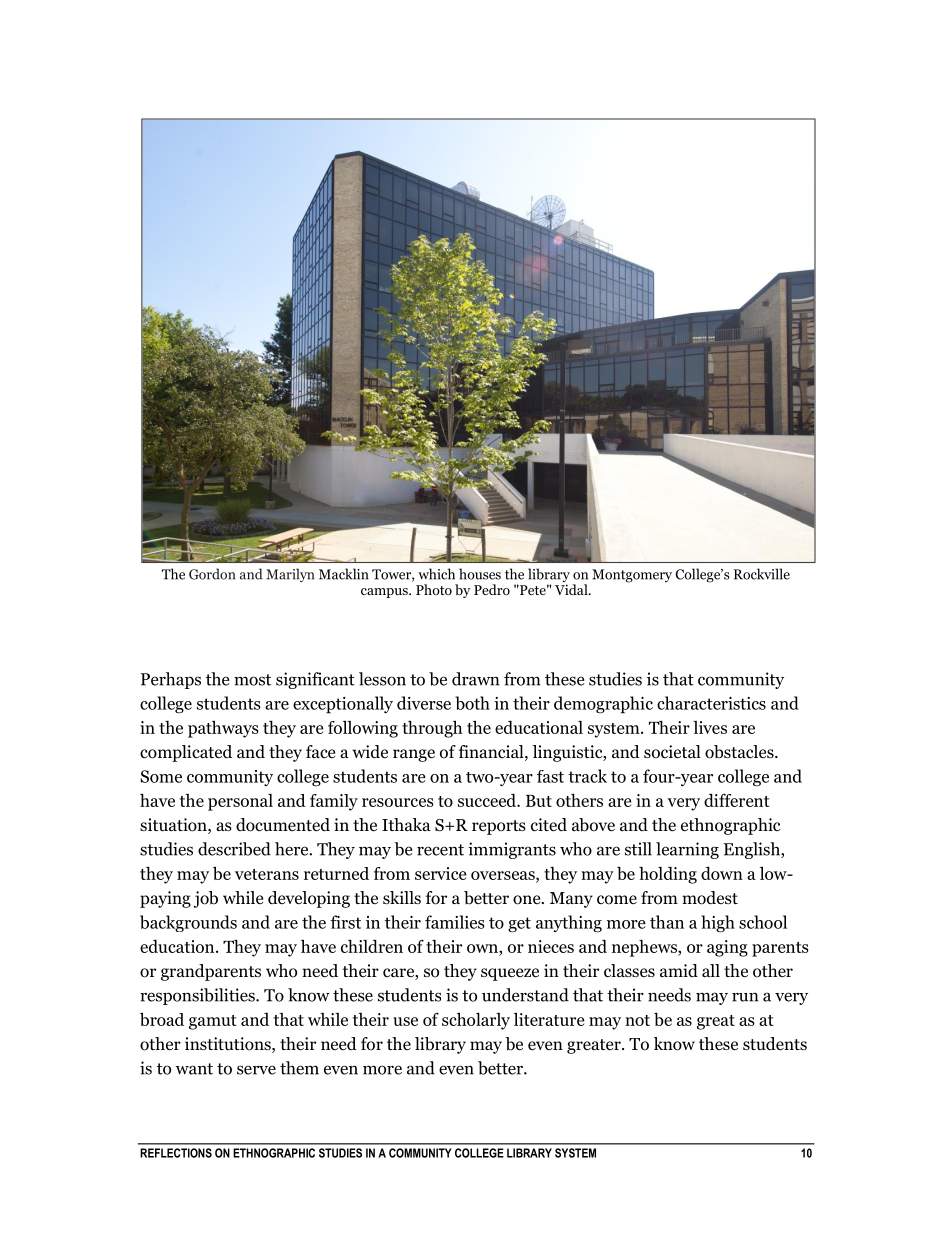 The width and height of the image is (952, 1233). I want to click on societal, so click(672, 752).
